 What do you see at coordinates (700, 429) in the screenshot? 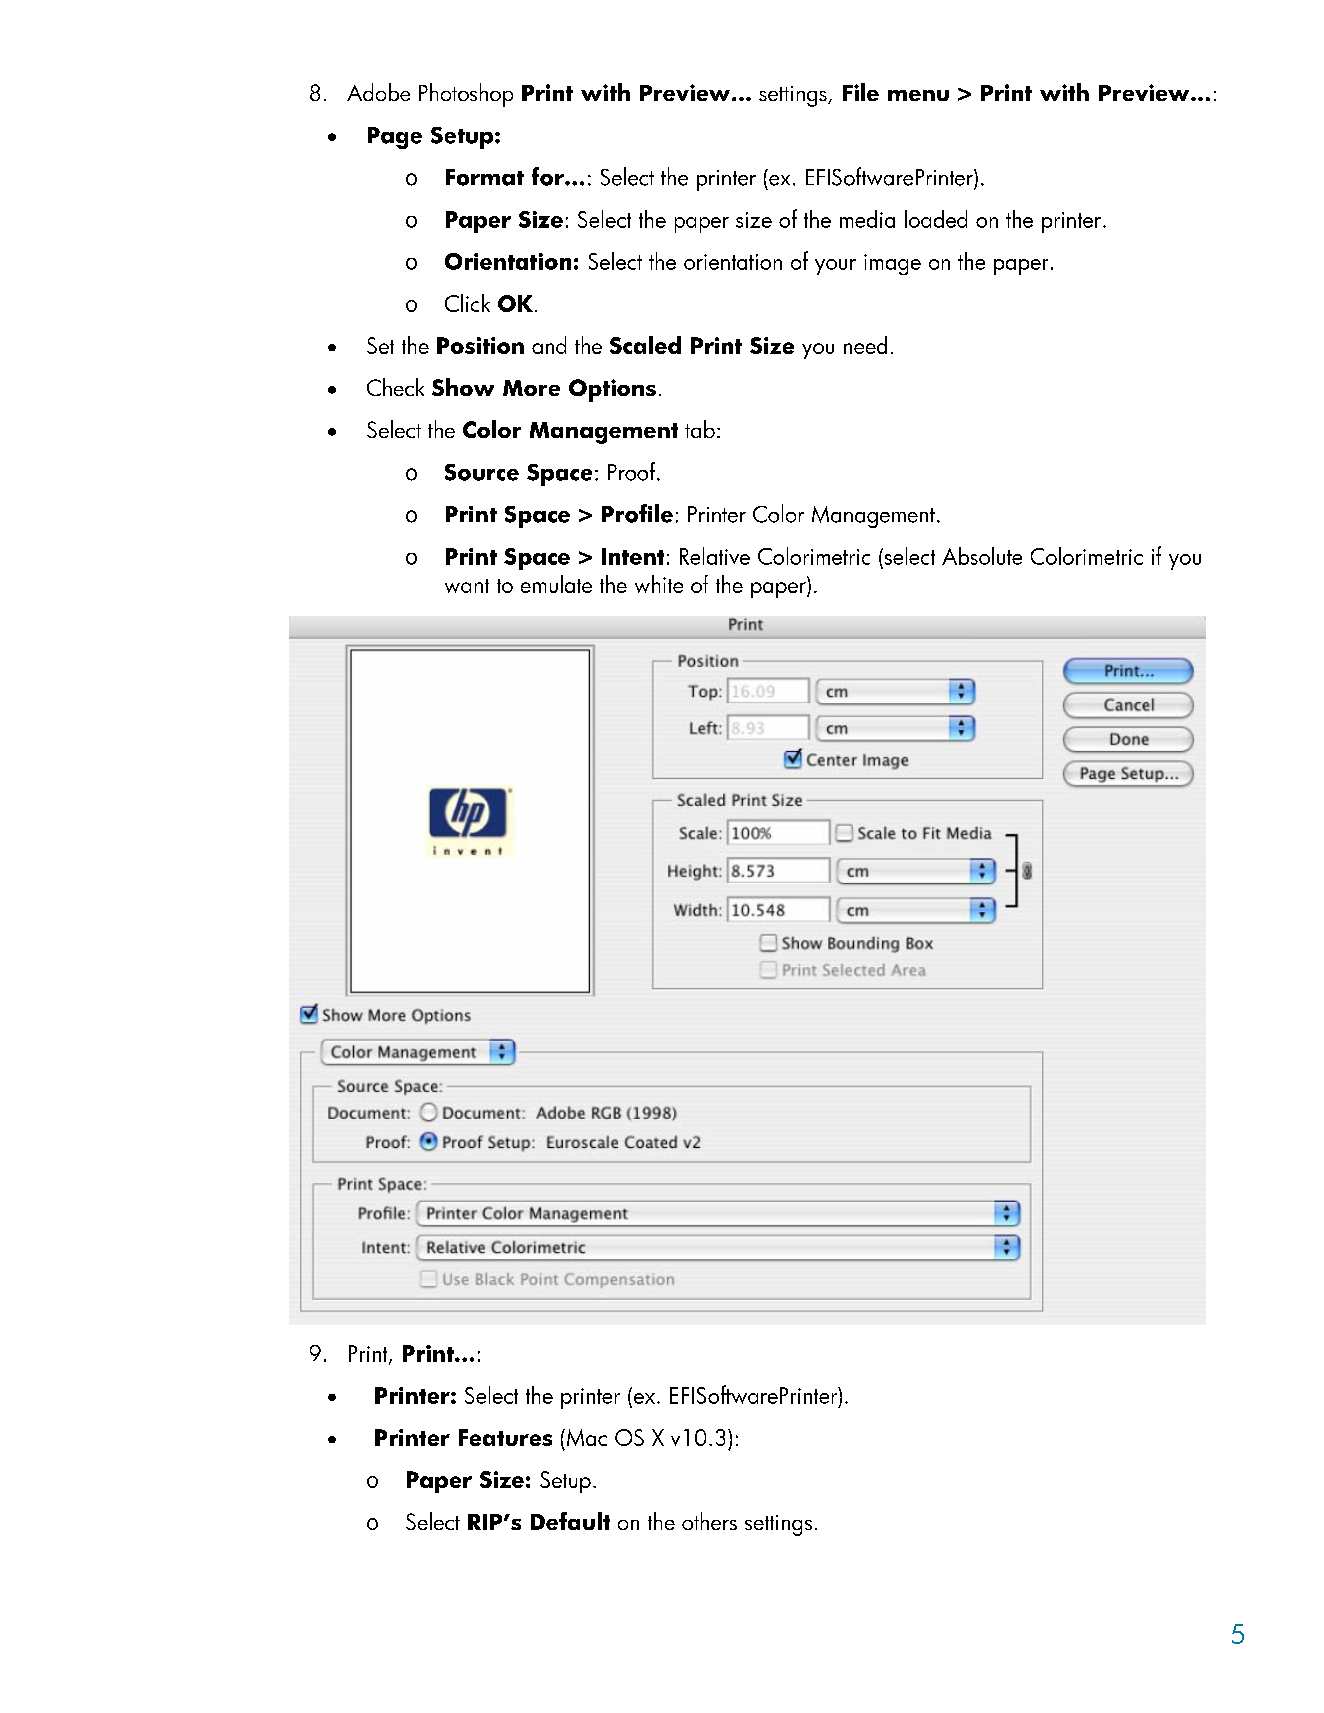
I see `tab` at bounding box center [700, 429].
